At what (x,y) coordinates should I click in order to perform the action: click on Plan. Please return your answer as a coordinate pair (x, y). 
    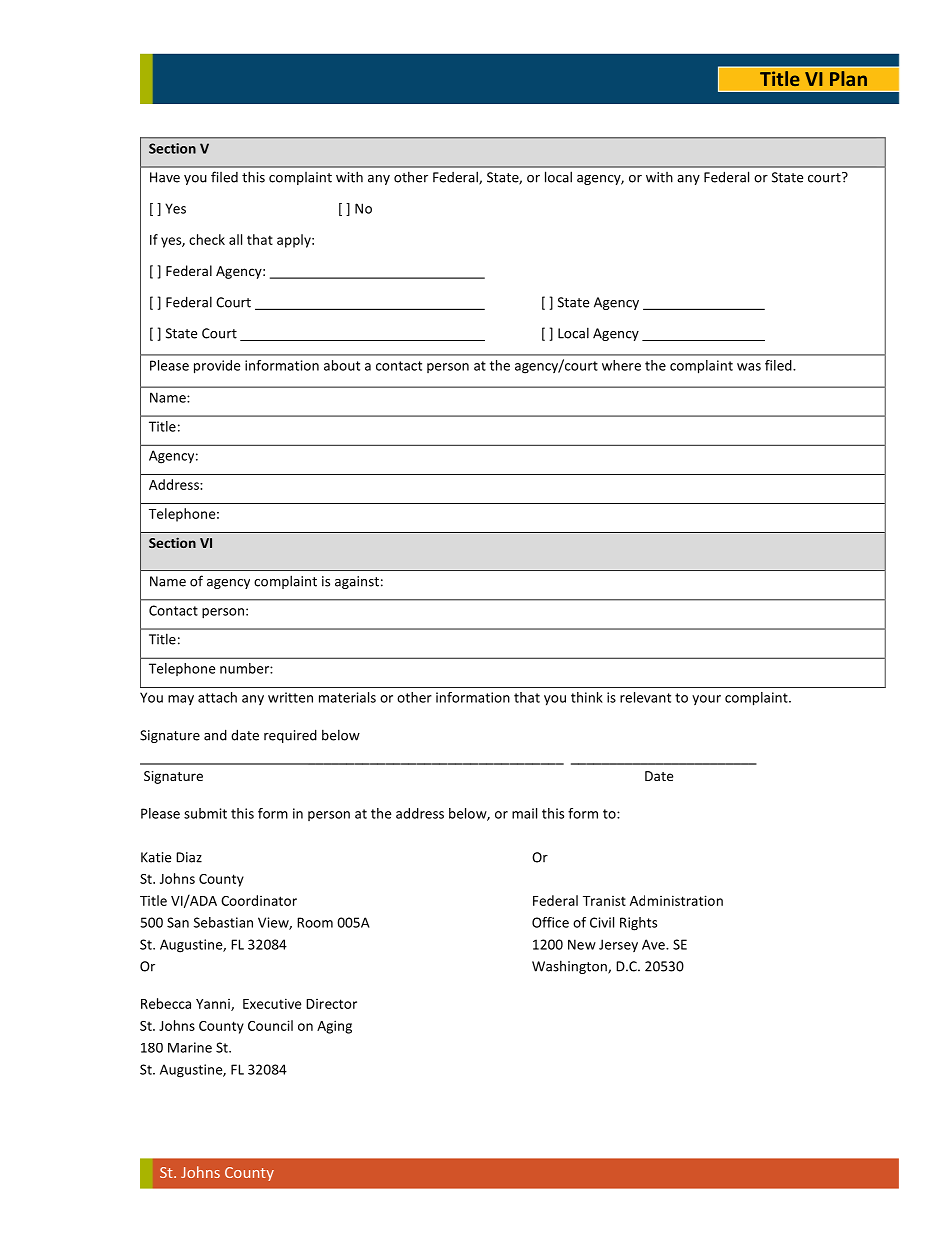
    Looking at the image, I should click on (848, 78).
